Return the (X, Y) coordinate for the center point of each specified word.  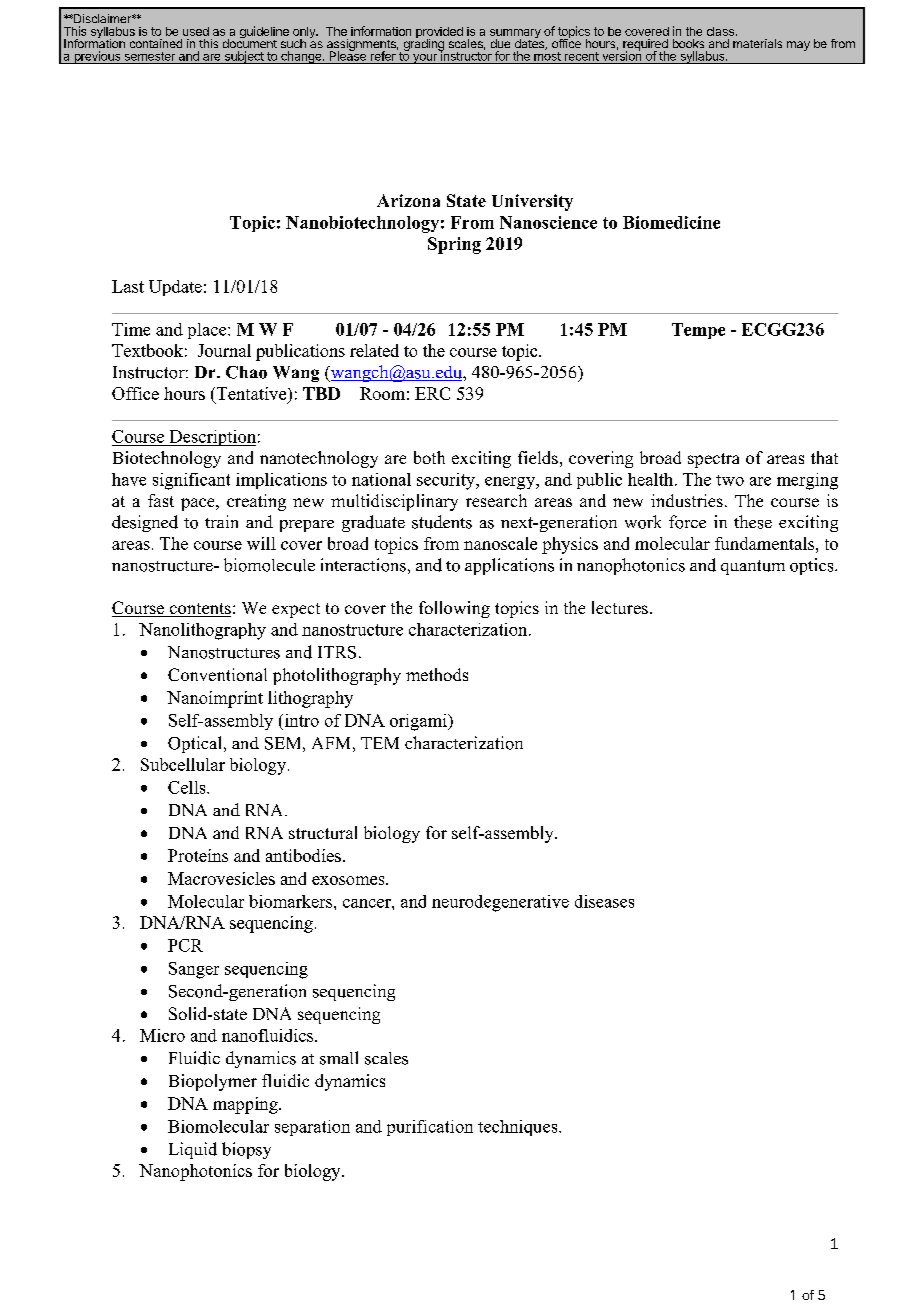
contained (156, 43)
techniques (519, 1128)
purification (430, 1128)
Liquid (193, 1150)
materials (757, 43)
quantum (753, 567)
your (424, 59)
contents (199, 610)
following (454, 609)
